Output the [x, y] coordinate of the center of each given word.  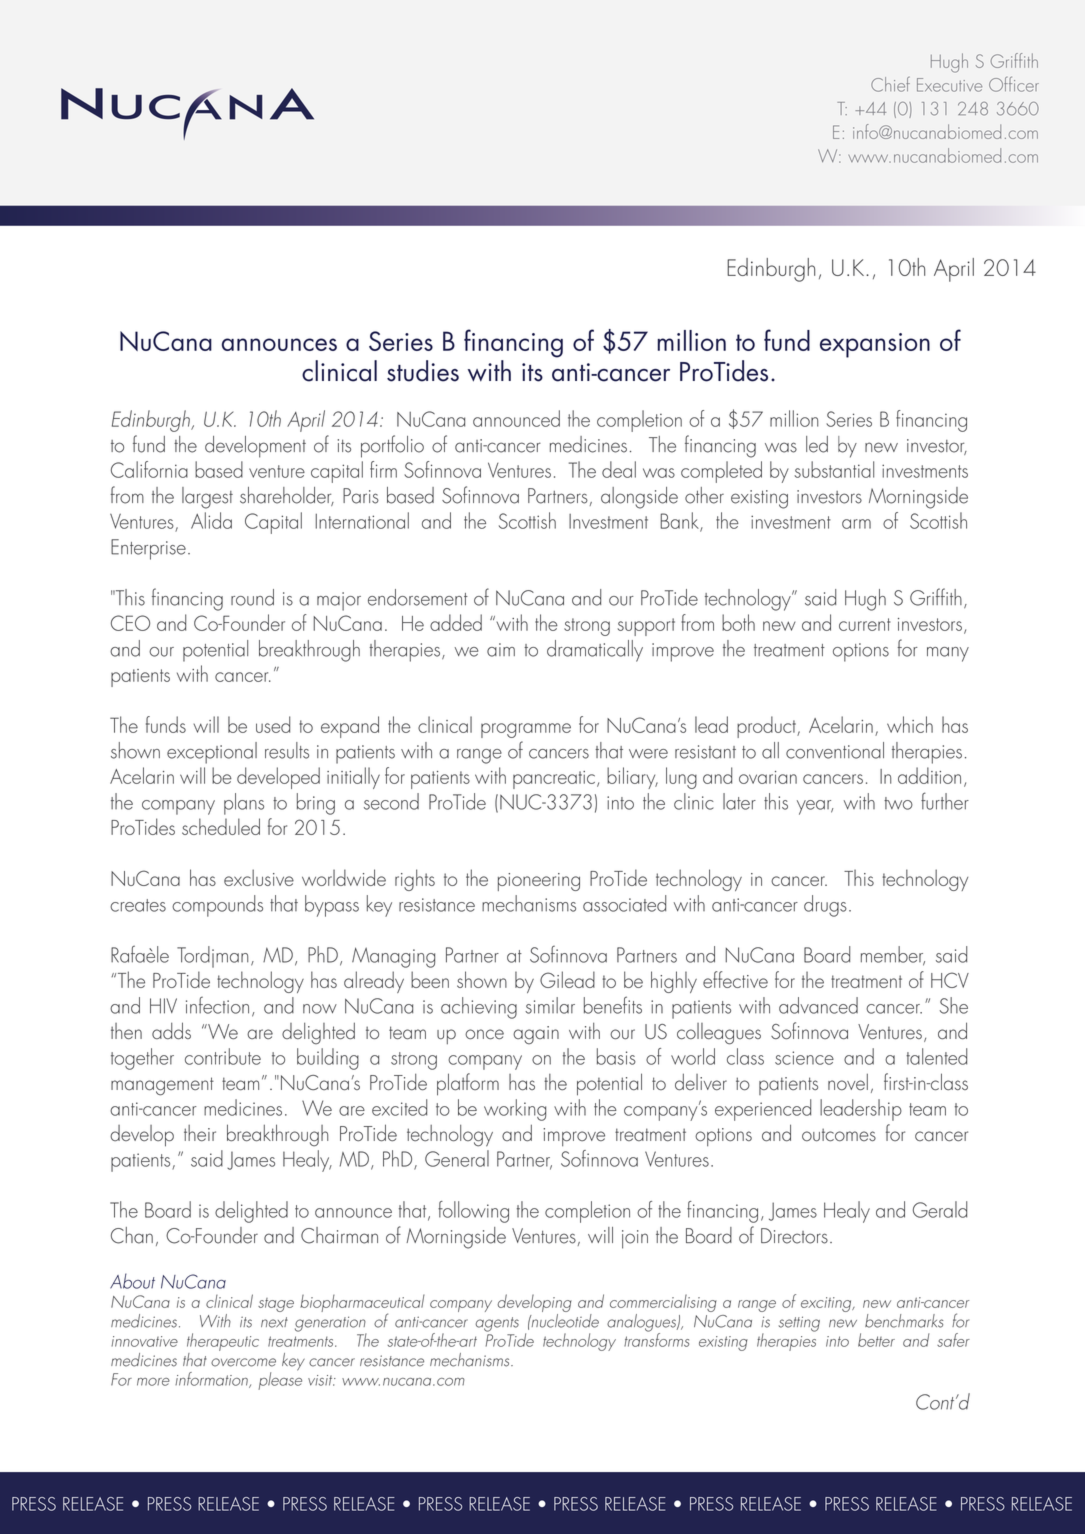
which [910, 724]
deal [619, 469]
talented [936, 1056]
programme [526, 730]
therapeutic [223, 1342]
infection [217, 1005]
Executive [949, 85]
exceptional [212, 753]
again [536, 1035]
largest [207, 498]
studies [423, 371]
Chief [890, 84]
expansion [875, 345]
